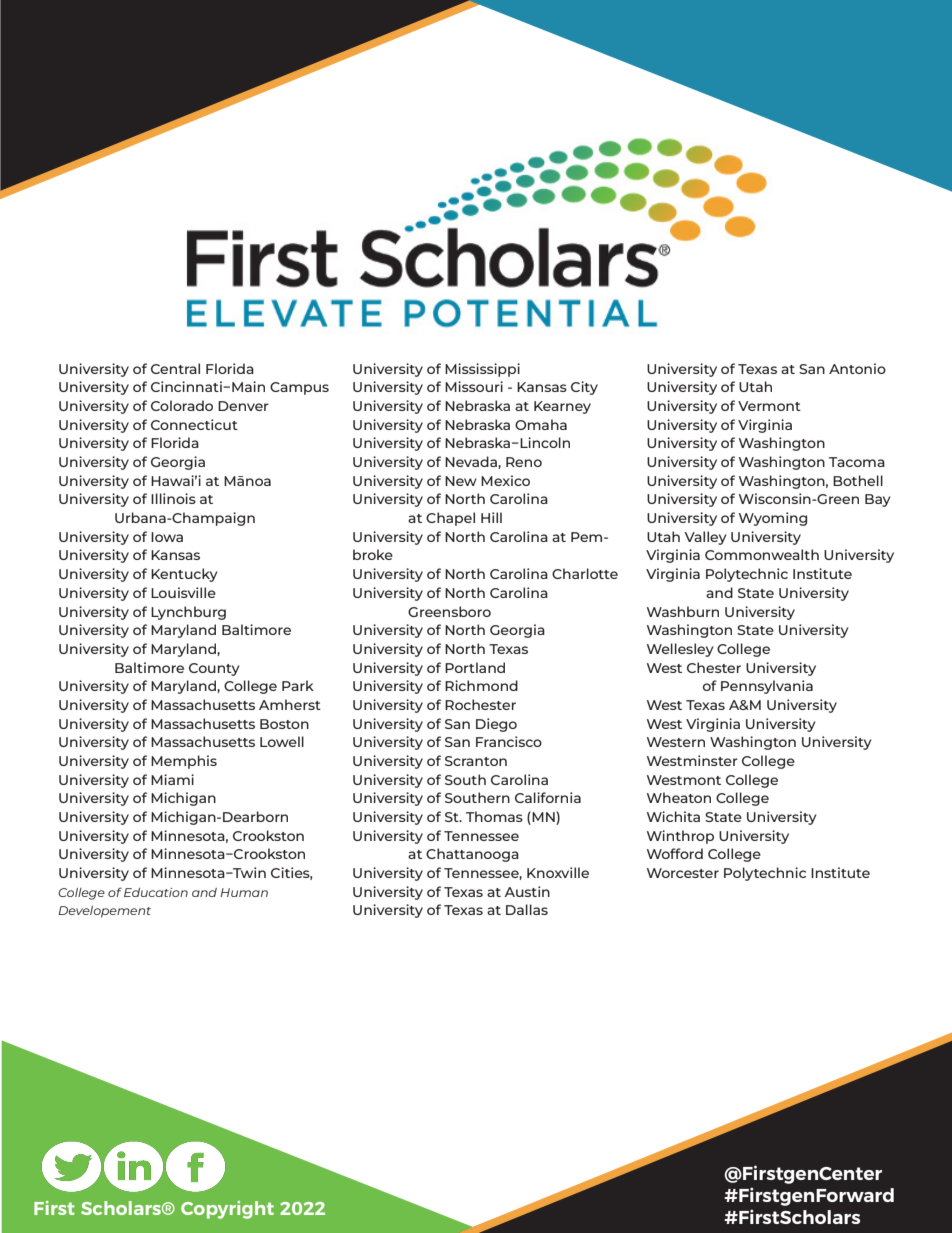 The height and width of the screenshot is (1233, 952). What do you see at coordinates (679, 797) in the screenshot?
I see `Wheaton` at bounding box center [679, 797].
